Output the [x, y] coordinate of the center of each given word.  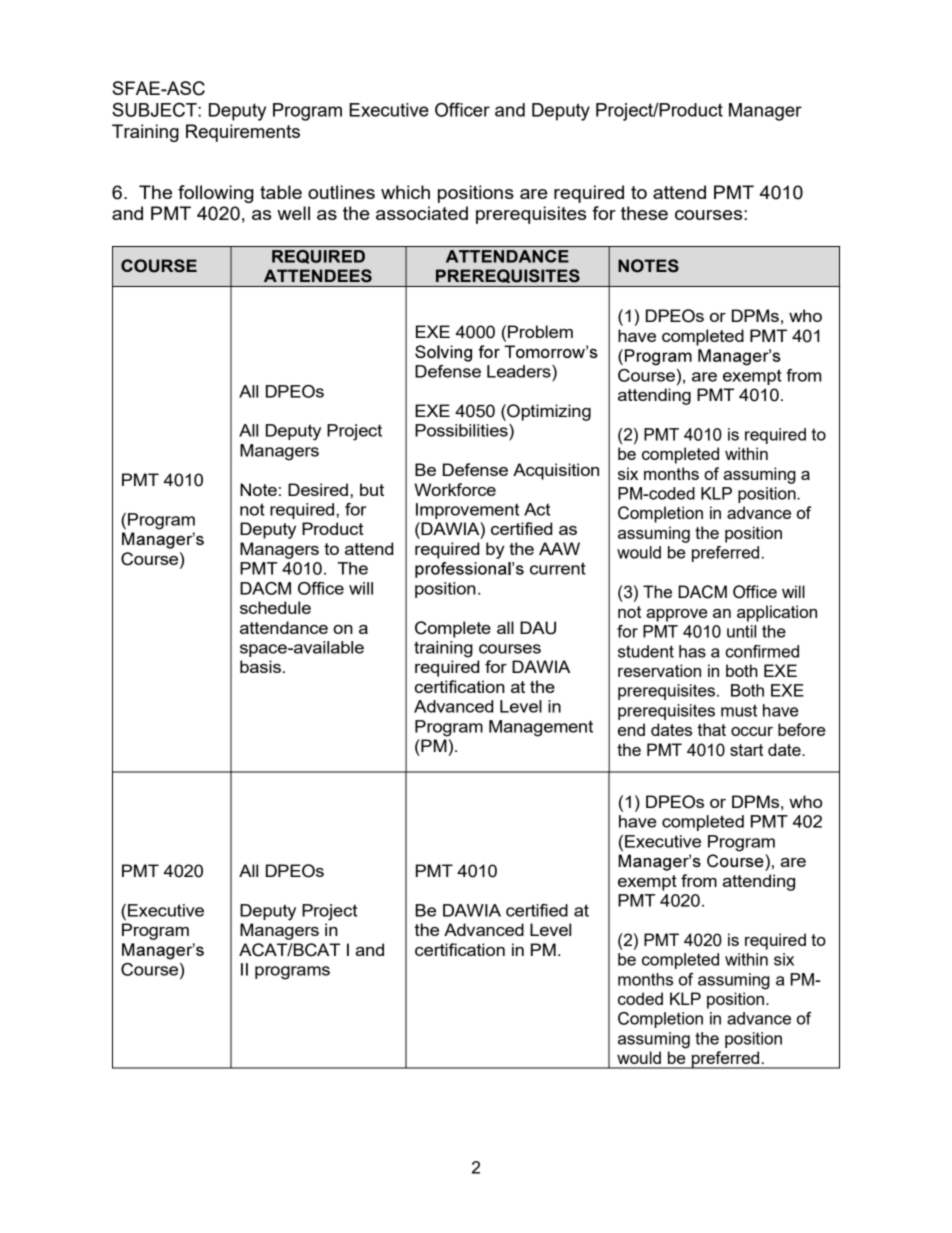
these [644, 213]
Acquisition [556, 471]
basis [260, 666]
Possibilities [462, 430]
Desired [318, 489]
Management [541, 728]
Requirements [243, 133]
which [405, 192]
